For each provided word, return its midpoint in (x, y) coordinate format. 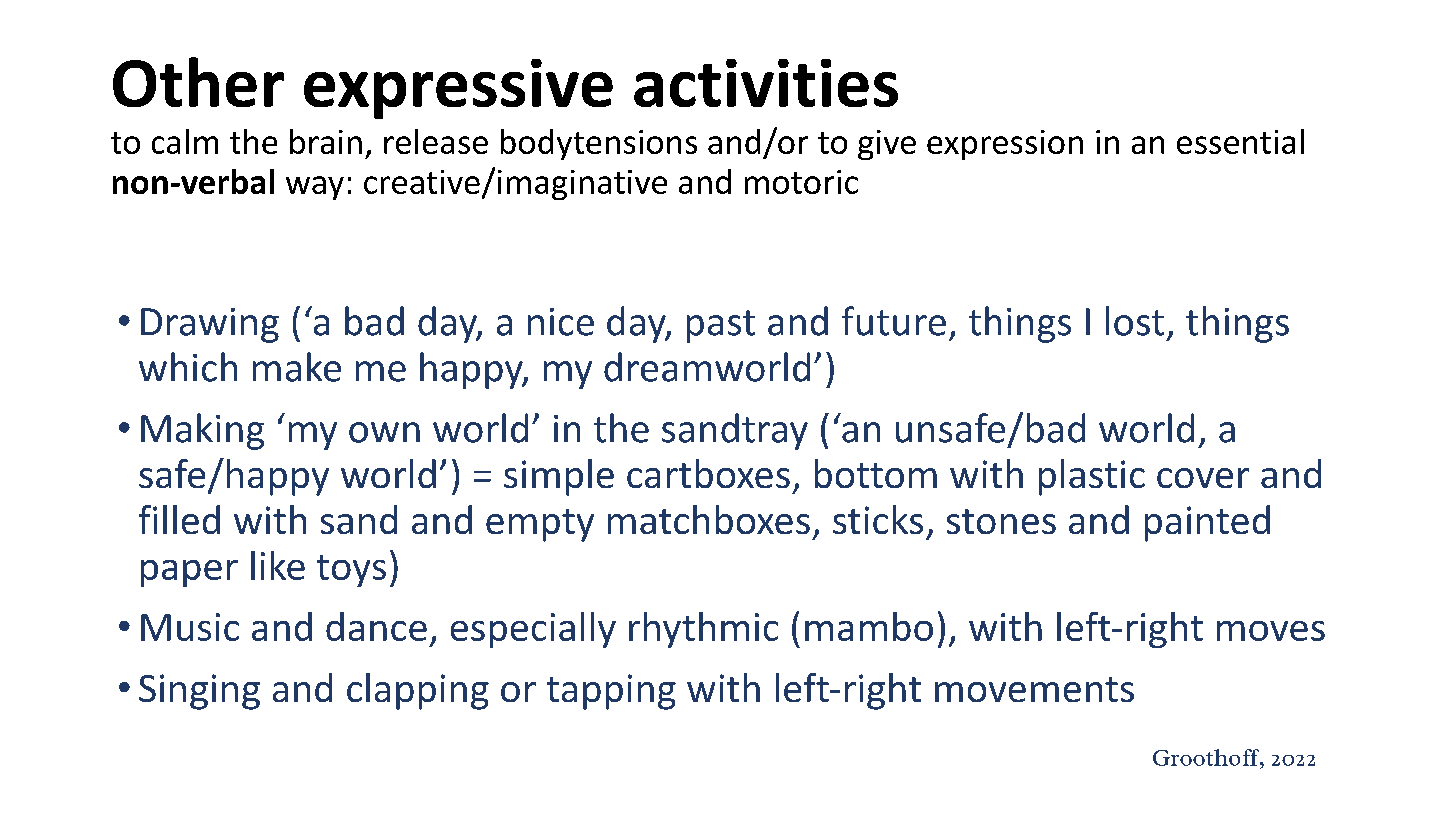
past (721, 326)
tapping (611, 692)
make (297, 367)
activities (766, 83)
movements (1034, 689)
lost (1135, 321)
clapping (418, 691)
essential (1240, 141)
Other (198, 82)
